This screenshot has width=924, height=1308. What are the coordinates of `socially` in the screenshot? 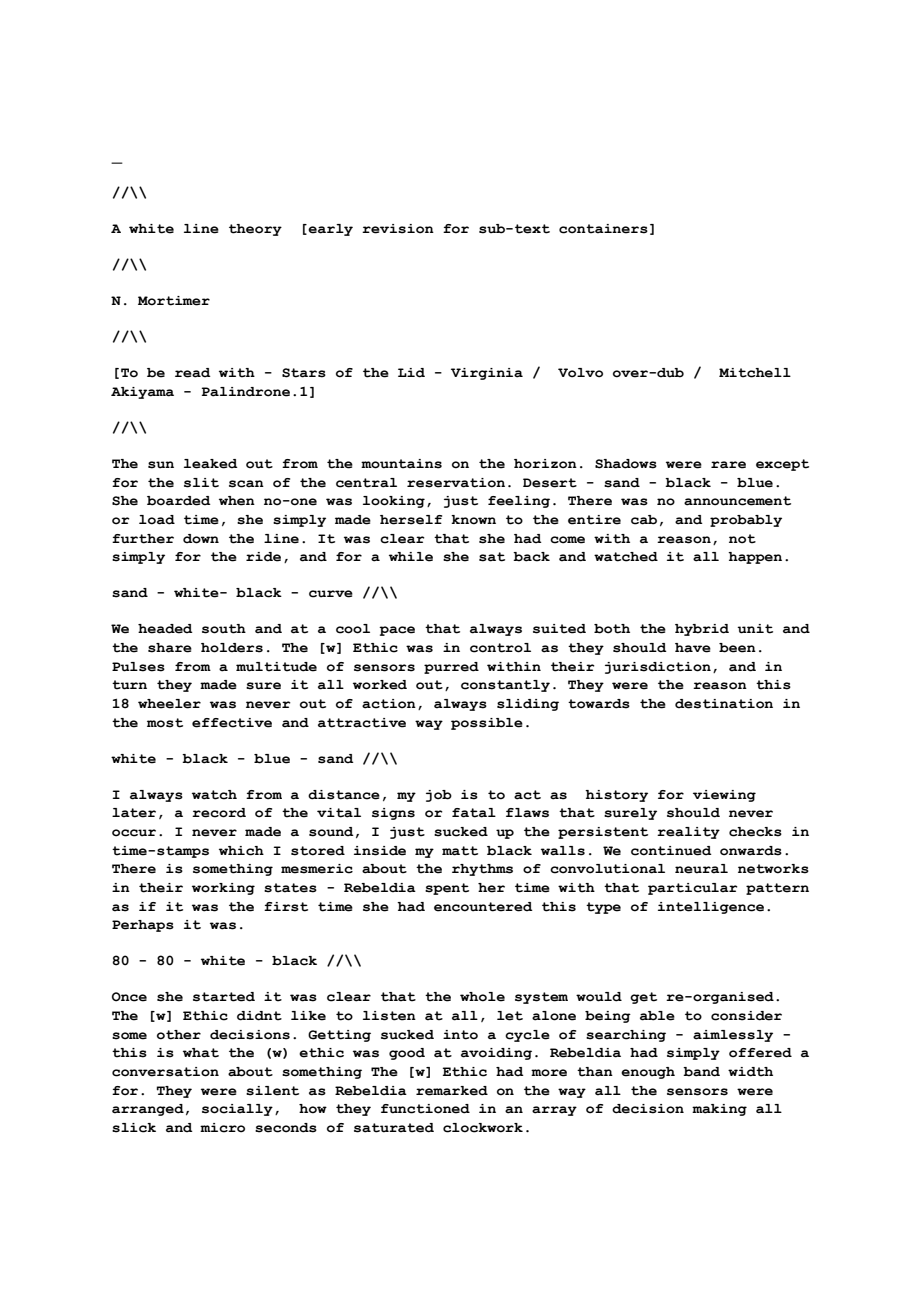 It's located at (237, 1110).
